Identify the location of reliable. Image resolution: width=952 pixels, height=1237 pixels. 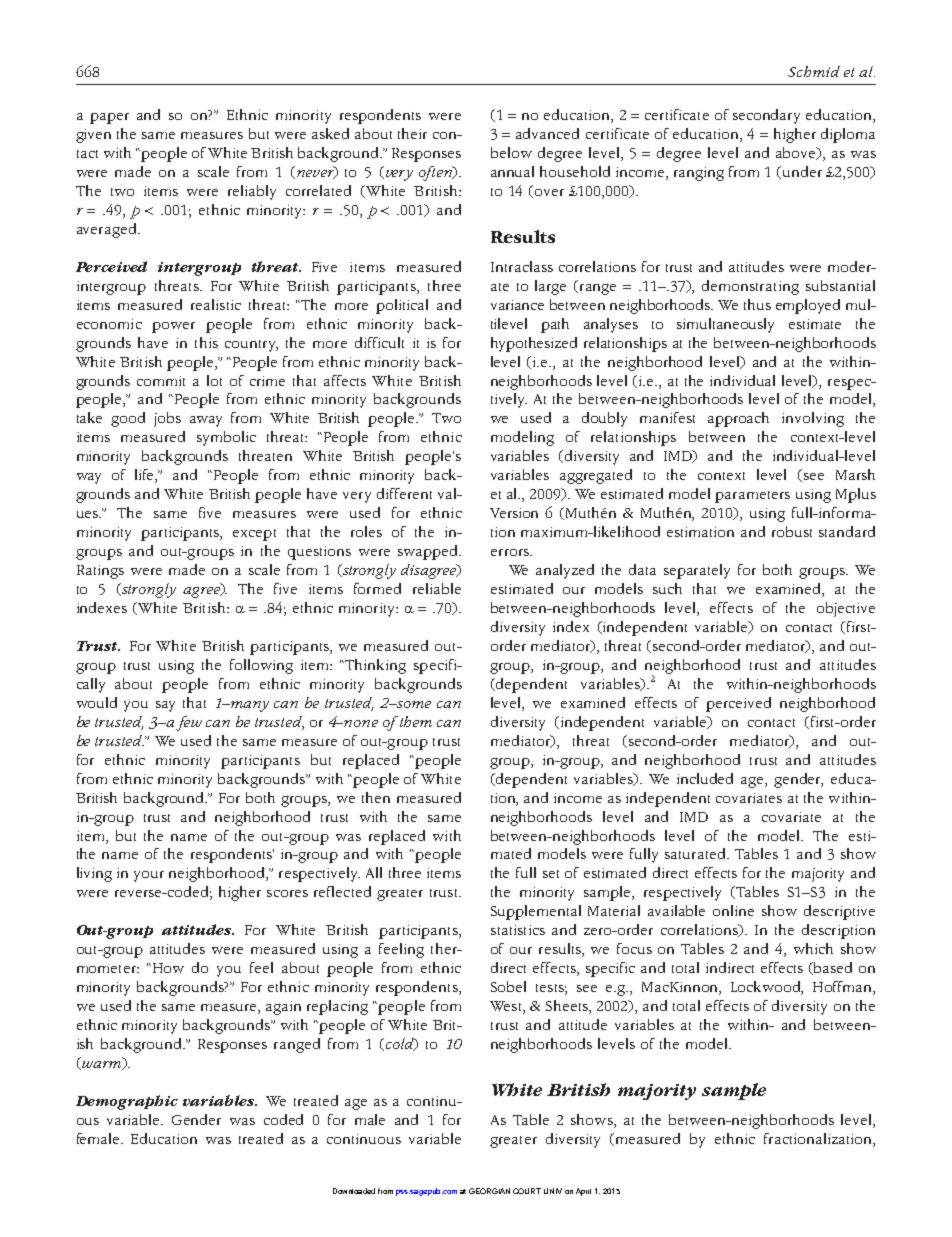
(437, 588).
